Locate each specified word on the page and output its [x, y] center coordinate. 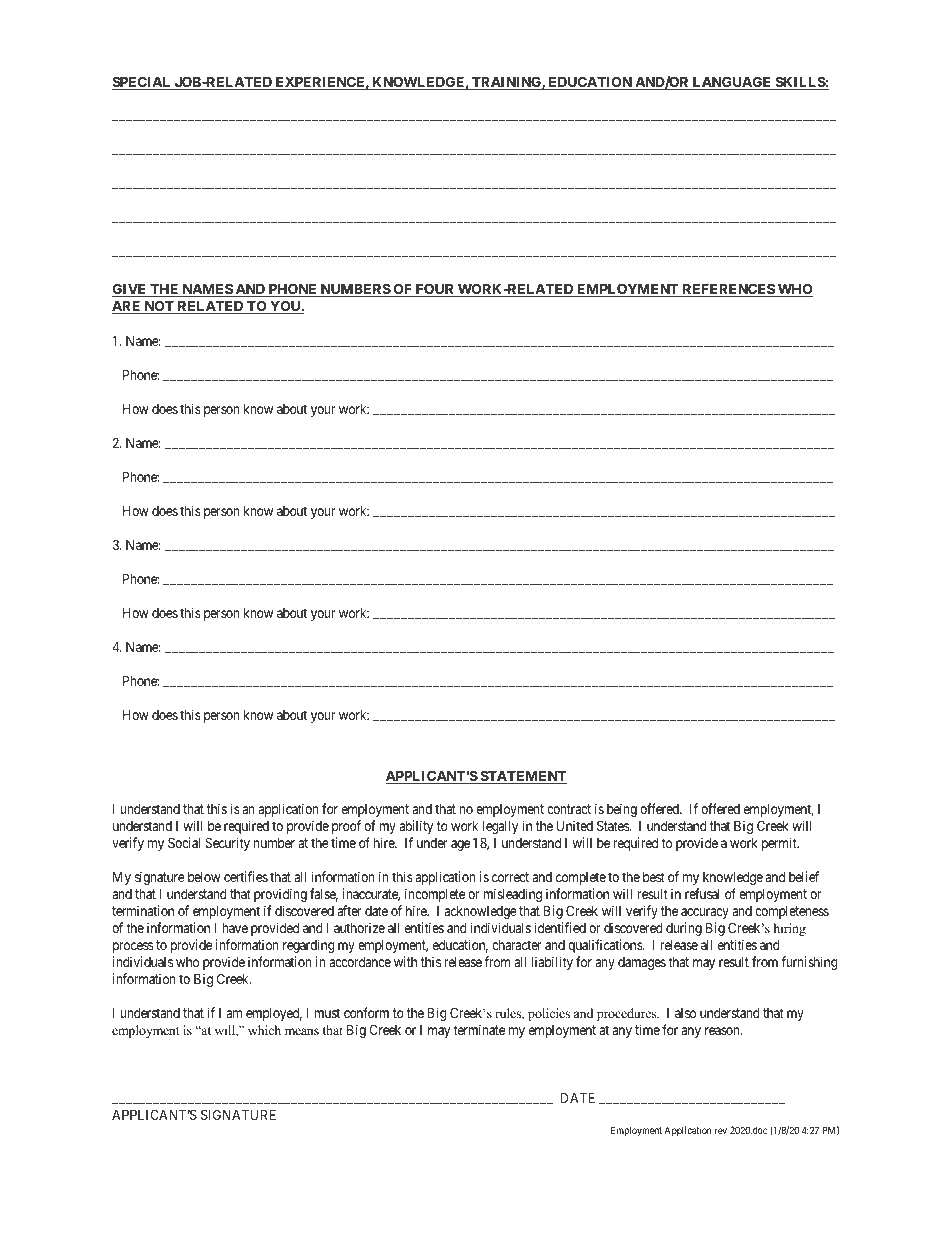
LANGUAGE [732, 83]
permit [780, 844]
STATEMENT [522, 777]
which [264, 1030]
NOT [159, 307]
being [622, 810]
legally [500, 827]
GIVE [130, 290]
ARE [127, 307]
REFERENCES [728, 290]
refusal [702, 893]
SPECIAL [142, 83]
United [575, 825]
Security [227, 844]
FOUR [435, 290]
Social [184, 842]
